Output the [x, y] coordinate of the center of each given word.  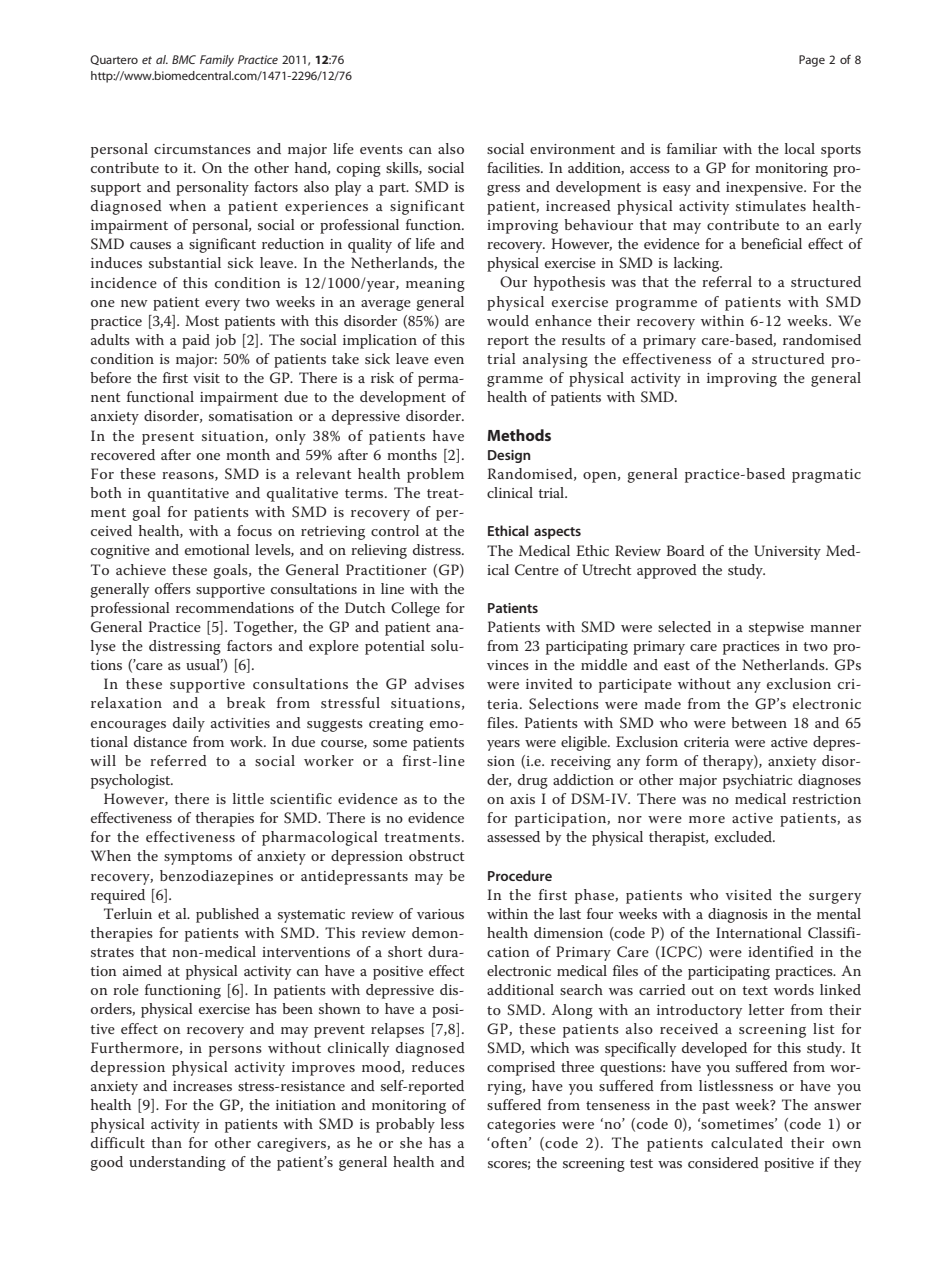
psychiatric [757, 781]
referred [178, 760]
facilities [514, 167]
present [168, 438]
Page [812, 61]
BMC [184, 59]
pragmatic [826, 476]
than [166, 1142]
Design [509, 456]
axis [522, 799]
